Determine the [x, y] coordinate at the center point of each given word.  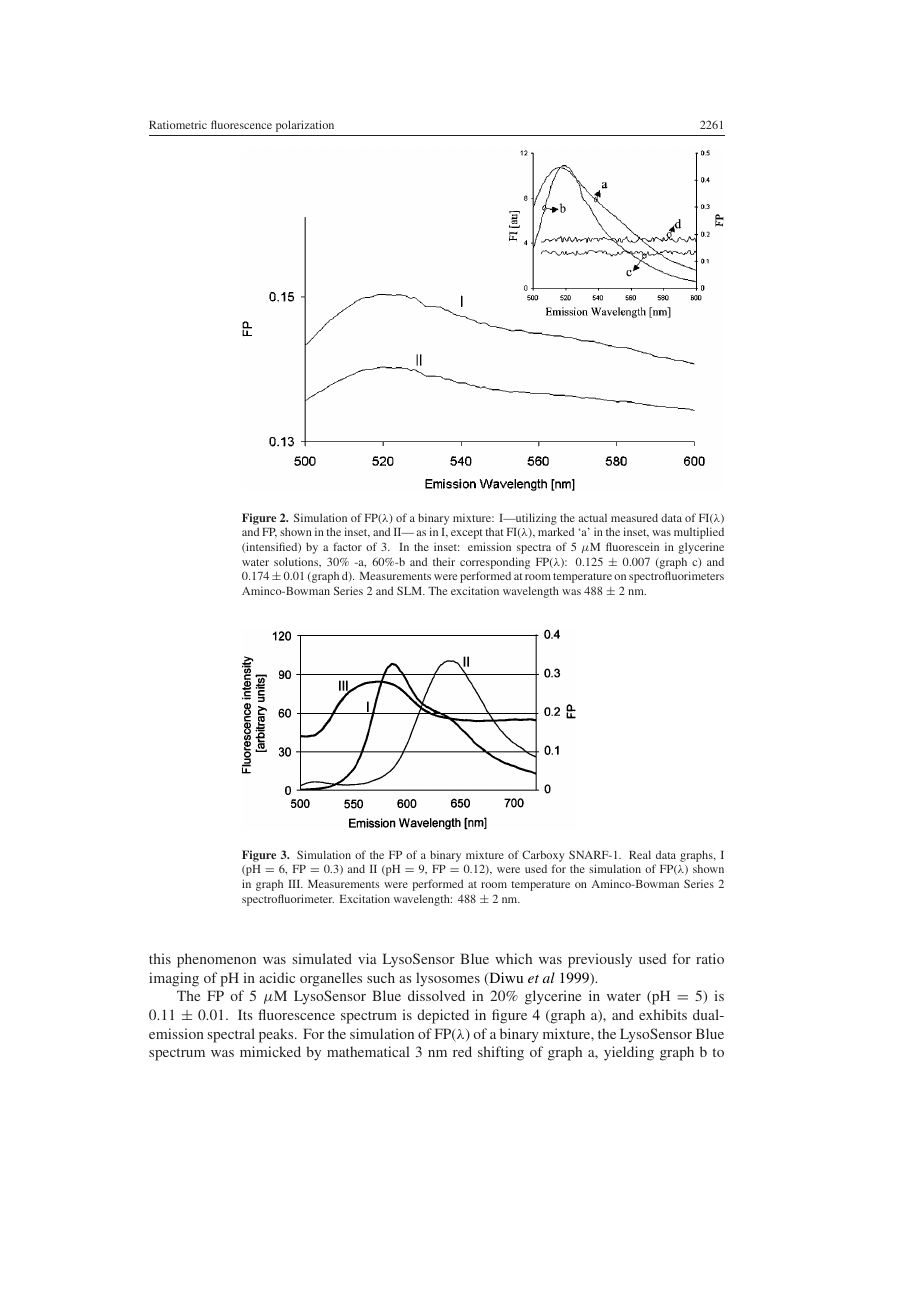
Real [640, 854]
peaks [277, 1035]
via [367, 958]
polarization [305, 126]
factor [347, 546]
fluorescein [632, 546]
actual [593, 518]
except [467, 534]
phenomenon [216, 960]
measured [634, 517]
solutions [297, 562]
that [494, 532]
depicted [443, 1016]
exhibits [663, 1014]
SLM [410, 590]
